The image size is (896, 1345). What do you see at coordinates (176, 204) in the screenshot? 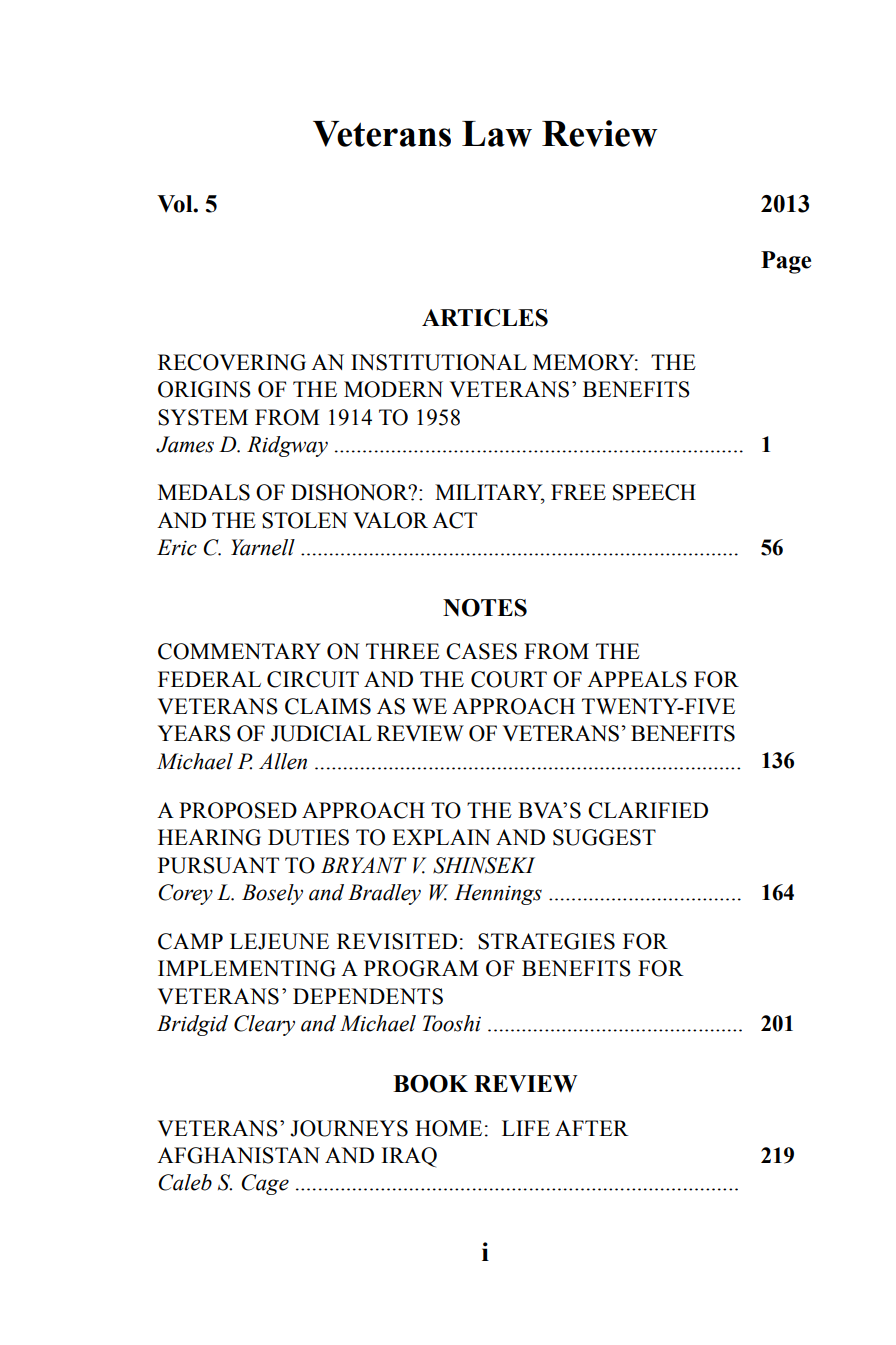
I see `Vol` at bounding box center [176, 204].
